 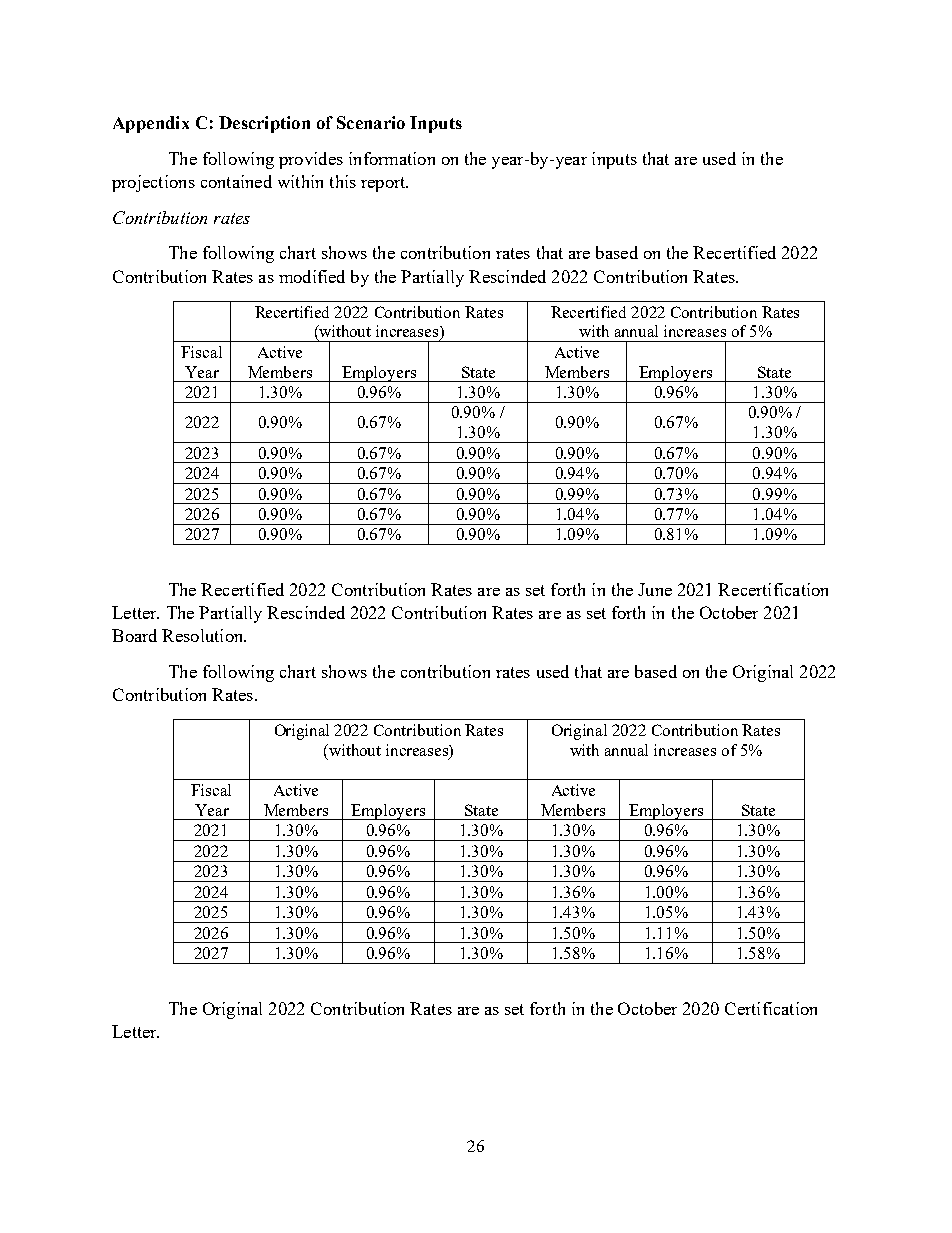 What do you see at coordinates (204, 635) in the page?
I see `Resolution` at bounding box center [204, 635].
